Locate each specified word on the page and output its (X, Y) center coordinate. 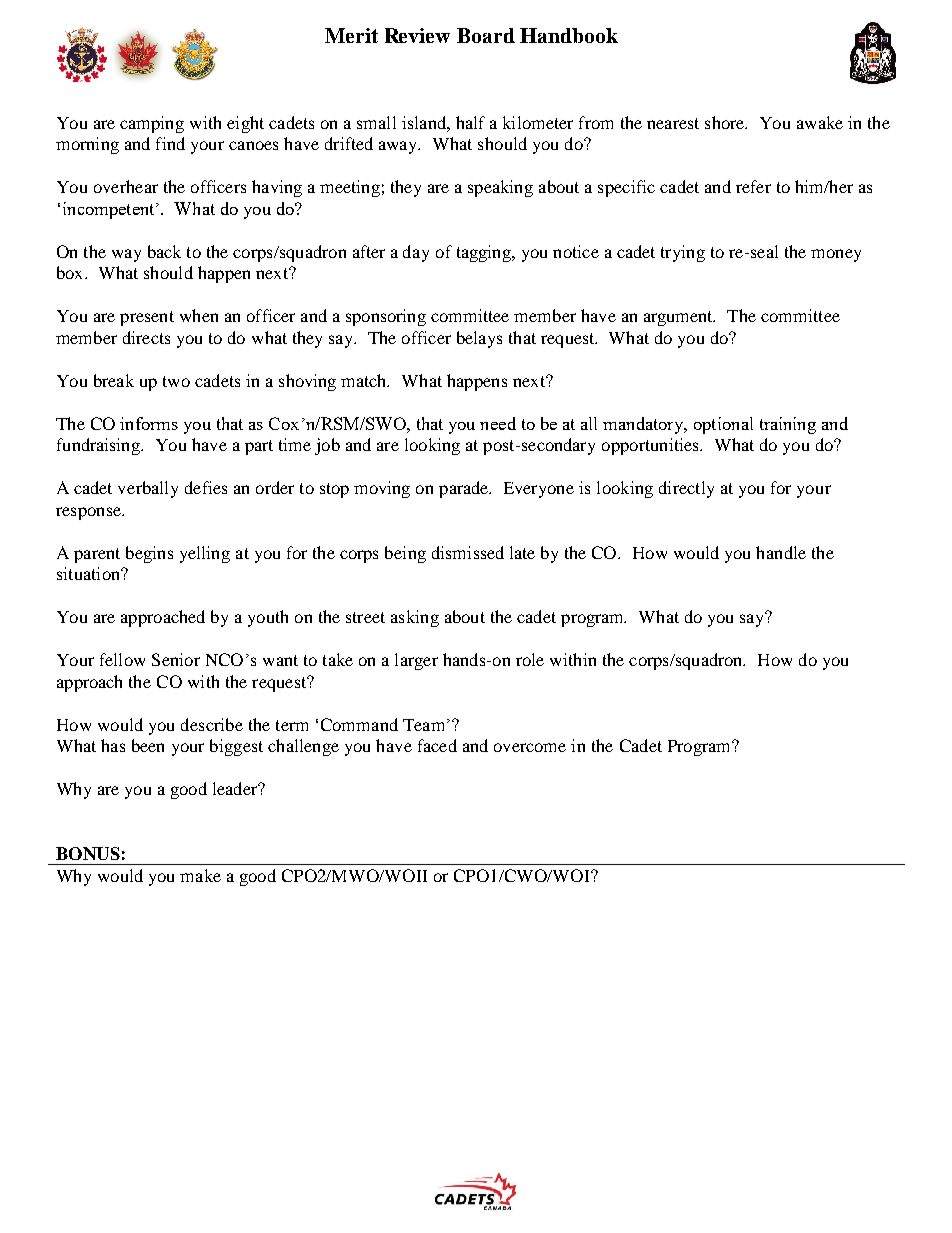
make (200, 875)
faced (437, 745)
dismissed (468, 552)
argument (679, 318)
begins (149, 554)
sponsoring (386, 317)
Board (486, 35)
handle (781, 552)
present (147, 318)
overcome (530, 747)
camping (152, 124)
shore (726, 122)
